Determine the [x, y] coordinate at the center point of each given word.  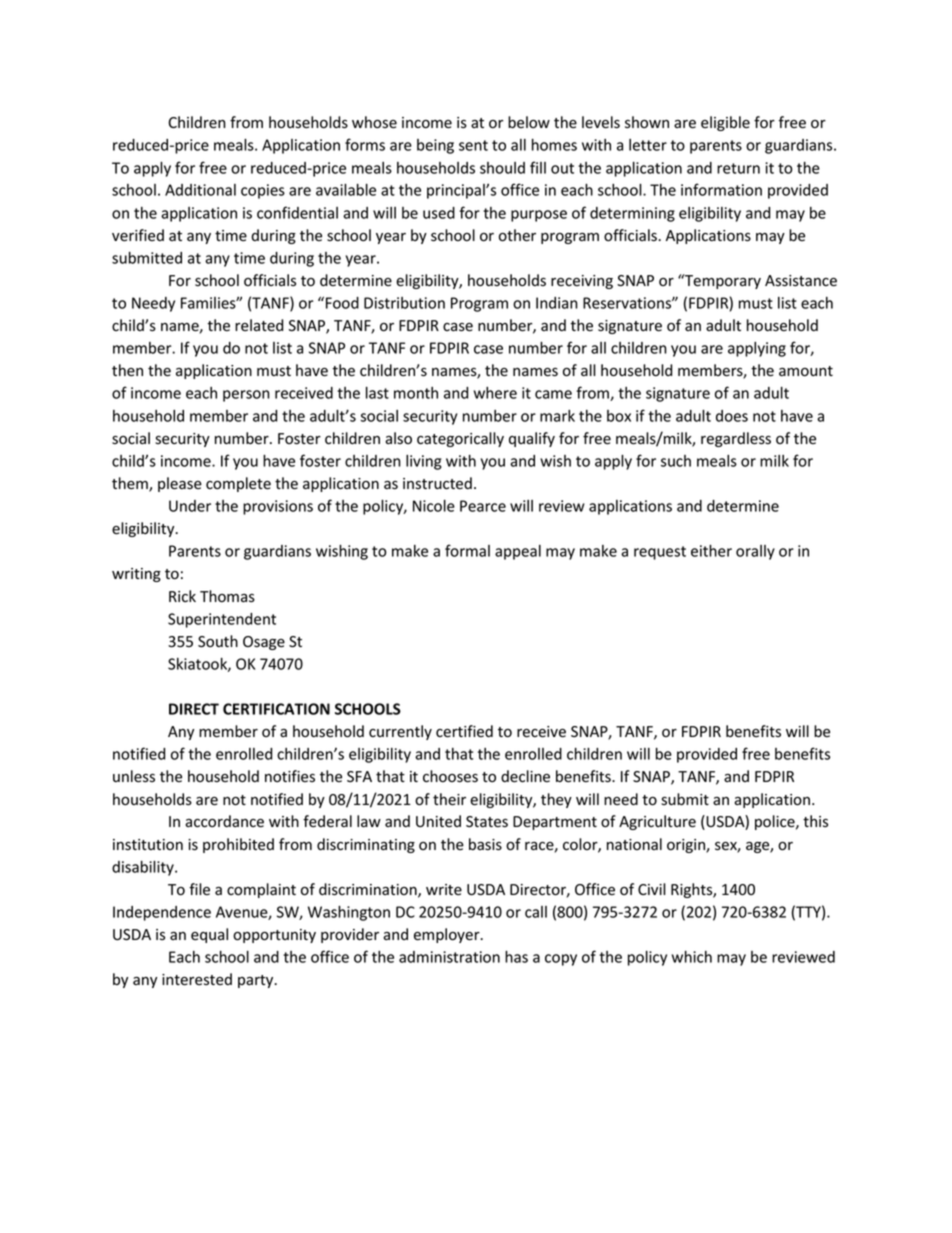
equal [209, 935]
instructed [437, 483]
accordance [224, 821]
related [259, 325]
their [449, 799]
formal [467, 550]
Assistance [801, 281]
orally [755, 552]
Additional [200, 190]
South [218, 641]
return [738, 168]
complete [238, 484]
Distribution [404, 303]
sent [473, 145]
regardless [736, 439]
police [776, 822]
